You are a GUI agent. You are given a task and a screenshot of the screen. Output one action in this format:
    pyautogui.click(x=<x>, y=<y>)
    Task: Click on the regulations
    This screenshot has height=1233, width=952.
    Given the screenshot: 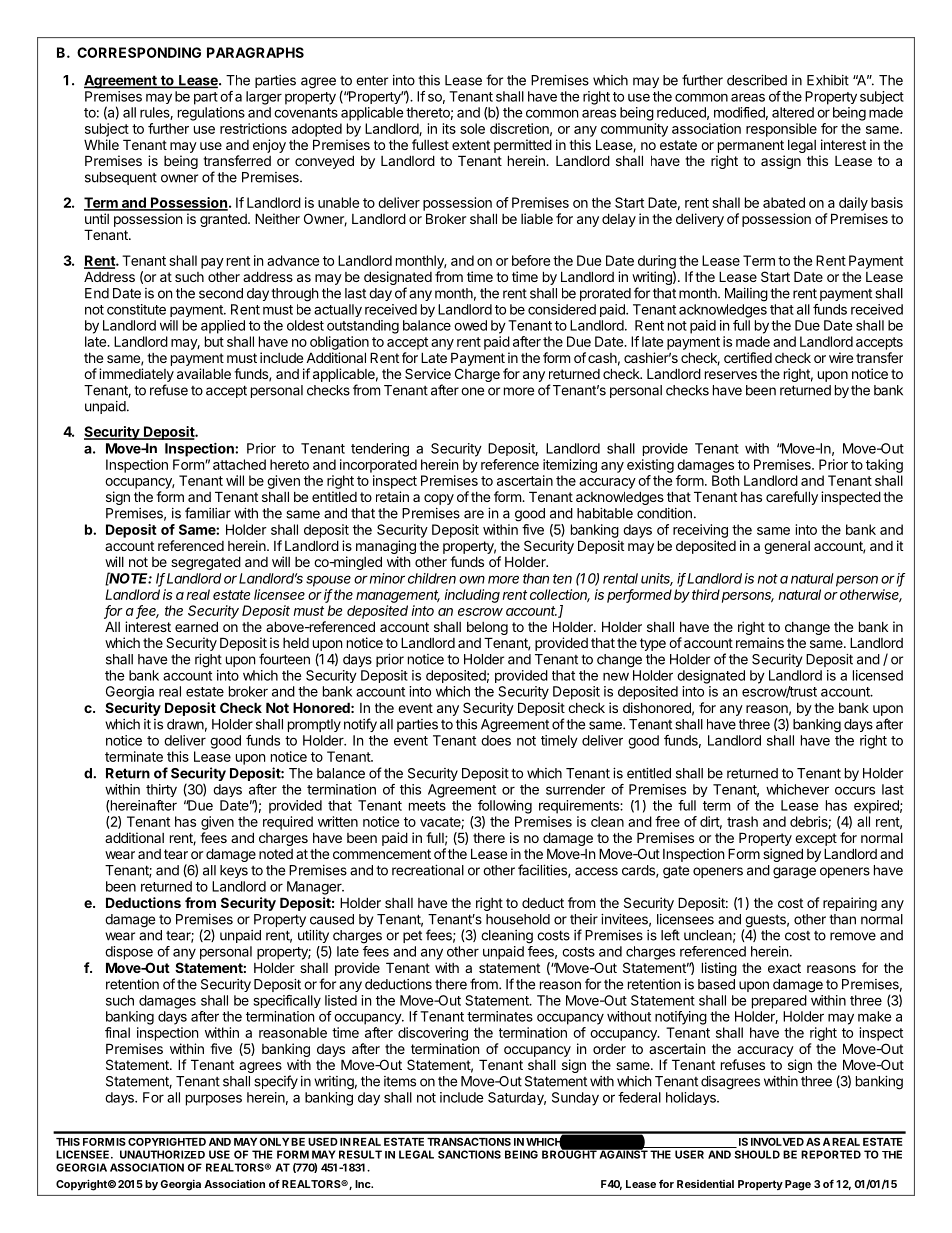 What is the action you would take?
    pyautogui.click(x=211, y=114)
